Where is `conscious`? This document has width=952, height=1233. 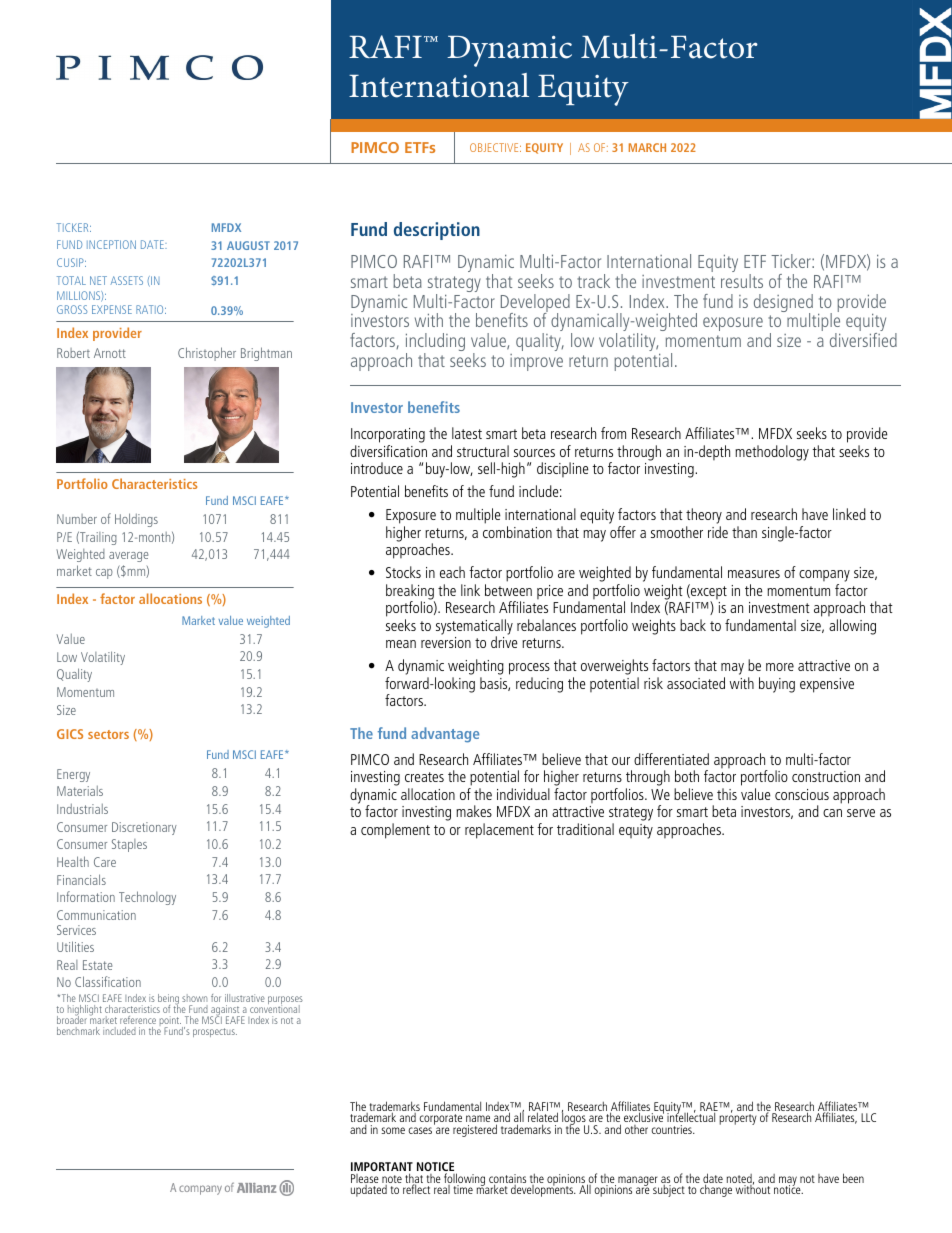
conscious is located at coordinates (802, 794).
